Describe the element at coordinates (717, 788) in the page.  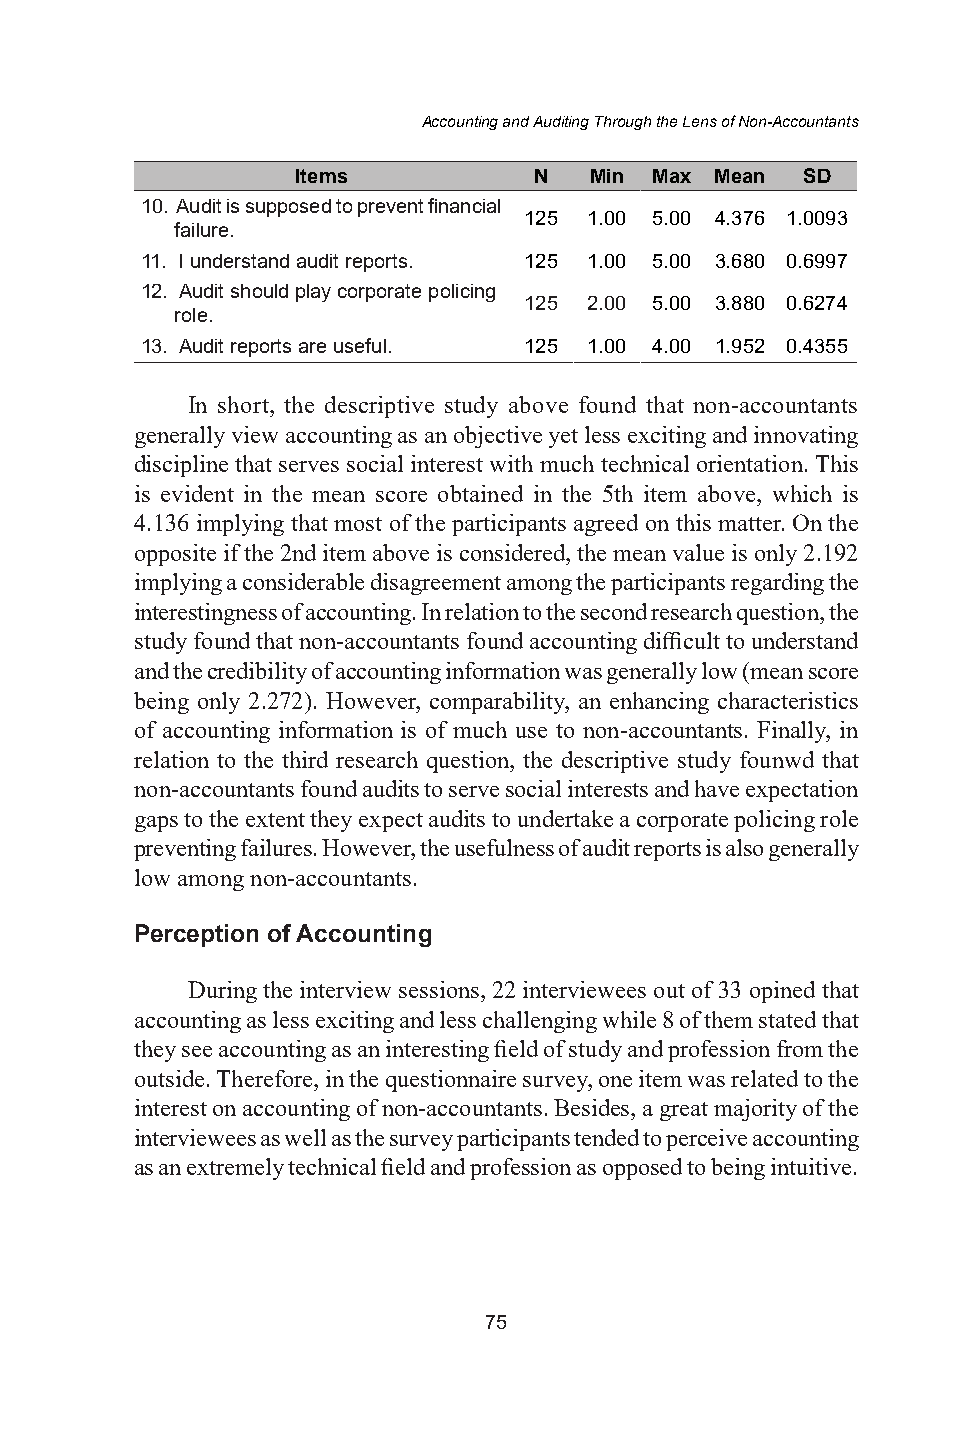
I see `have` at that location.
